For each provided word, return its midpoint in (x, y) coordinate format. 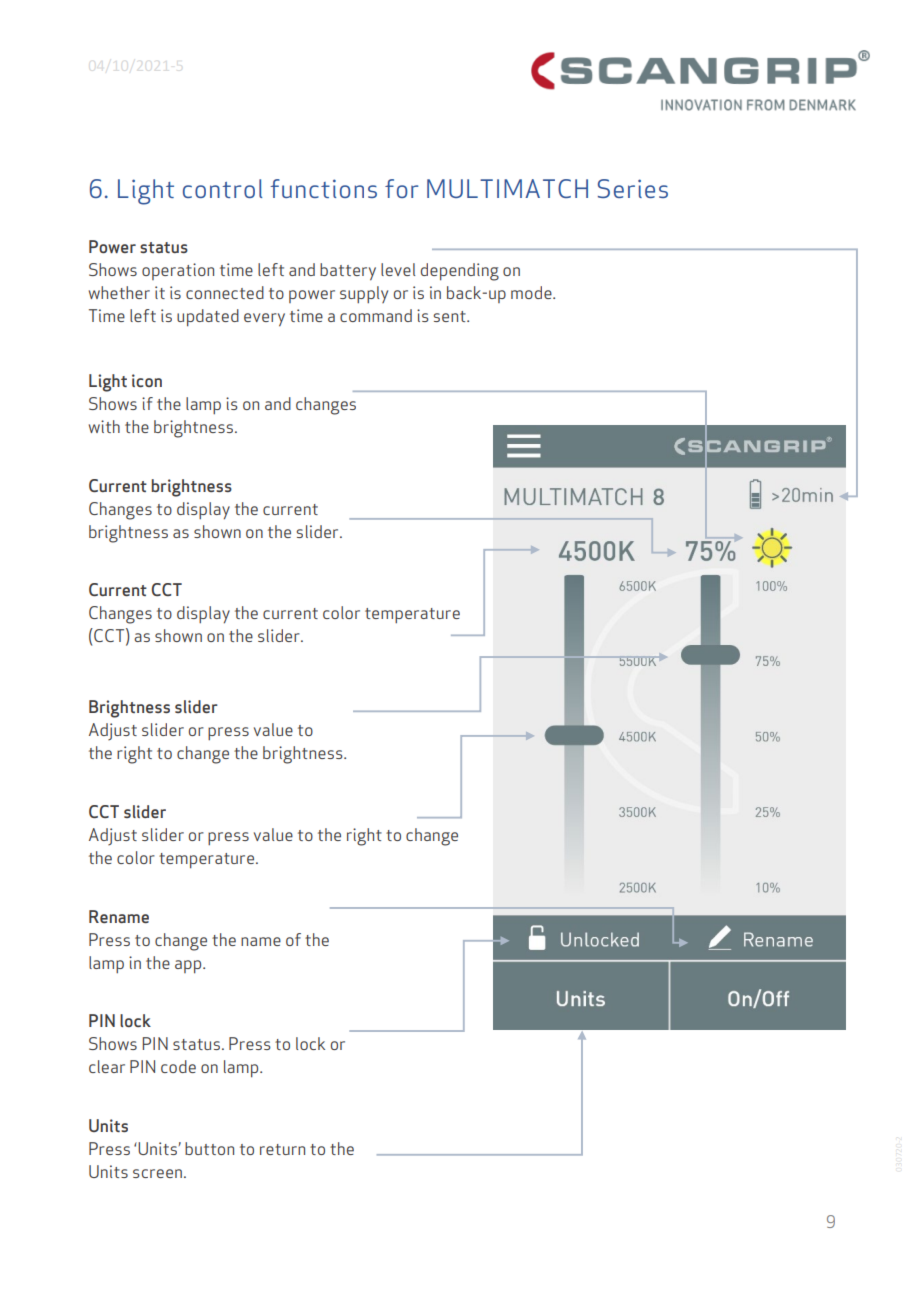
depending (460, 272)
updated (208, 318)
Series (633, 188)
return (282, 1149)
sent (450, 316)
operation (178, 271)
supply (364, 294)
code (178, 1066)
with (104, 426)
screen (157, 1173)
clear (107, 1066)
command (376, 315)
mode (532, 292)
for (401, 188)
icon (147, 380)
